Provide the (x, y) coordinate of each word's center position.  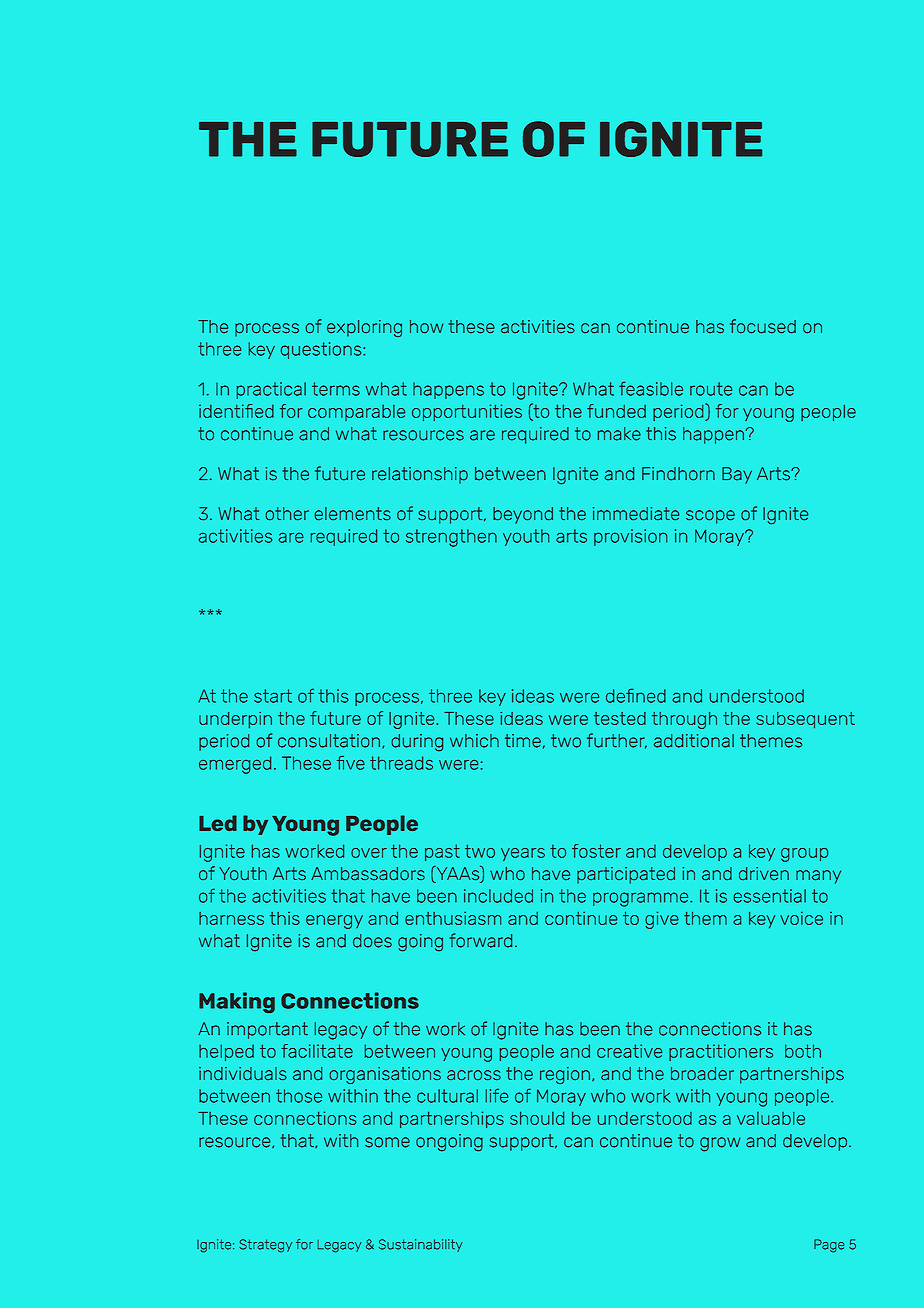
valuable (771, 1118)
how (426, 326)
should (537, 1118)
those (299, 1096)
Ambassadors (368, 873)
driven (764, 873)
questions (322, 350)
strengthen (451, 538)
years (523, 854)
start (273, 696)
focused (763, 326)
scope (710, 517)
